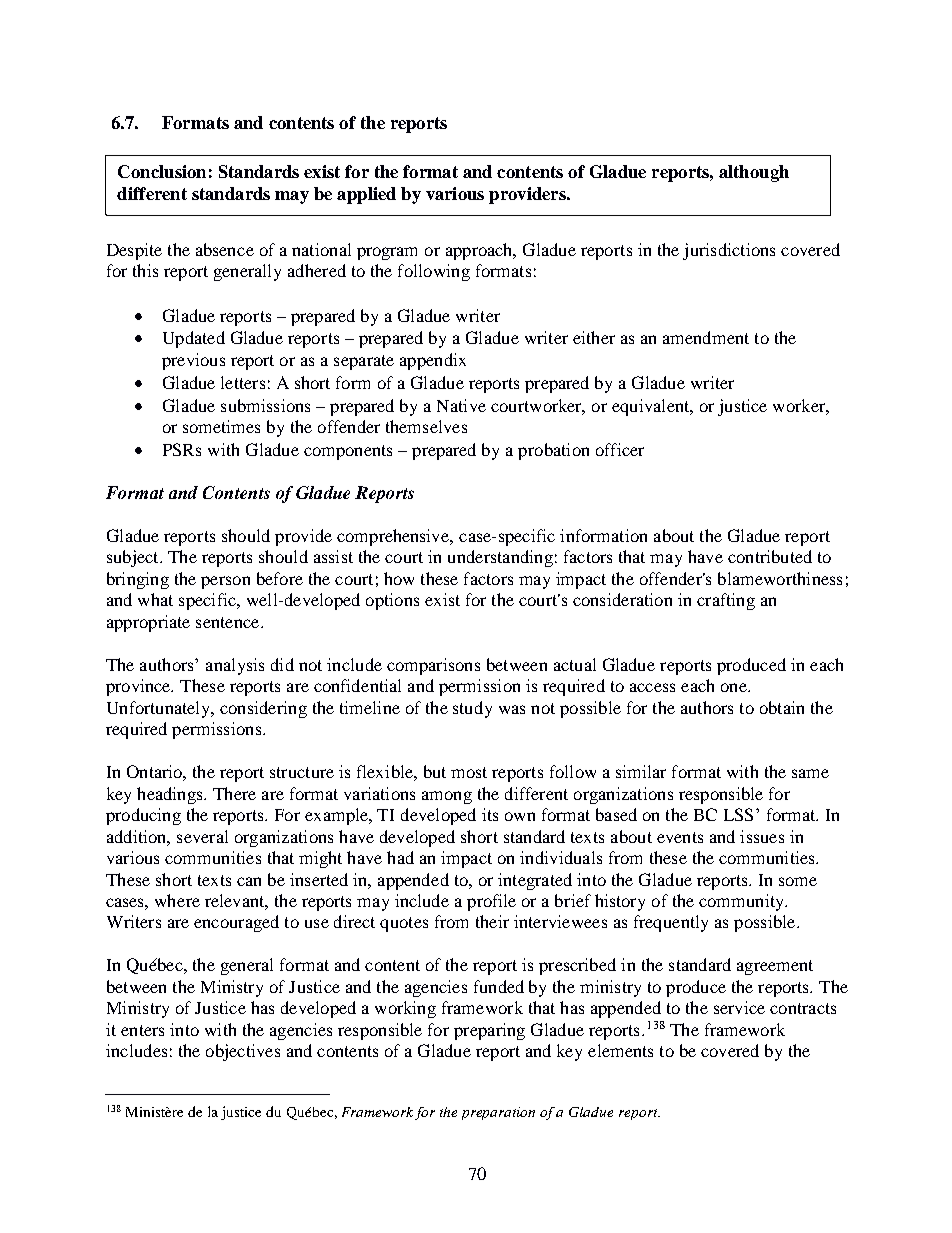 The height and width of the screenshot is (1233, 952). Describe the element at coordinates (162, 171) in the screenshot. I see `Conclusion` at that location.
